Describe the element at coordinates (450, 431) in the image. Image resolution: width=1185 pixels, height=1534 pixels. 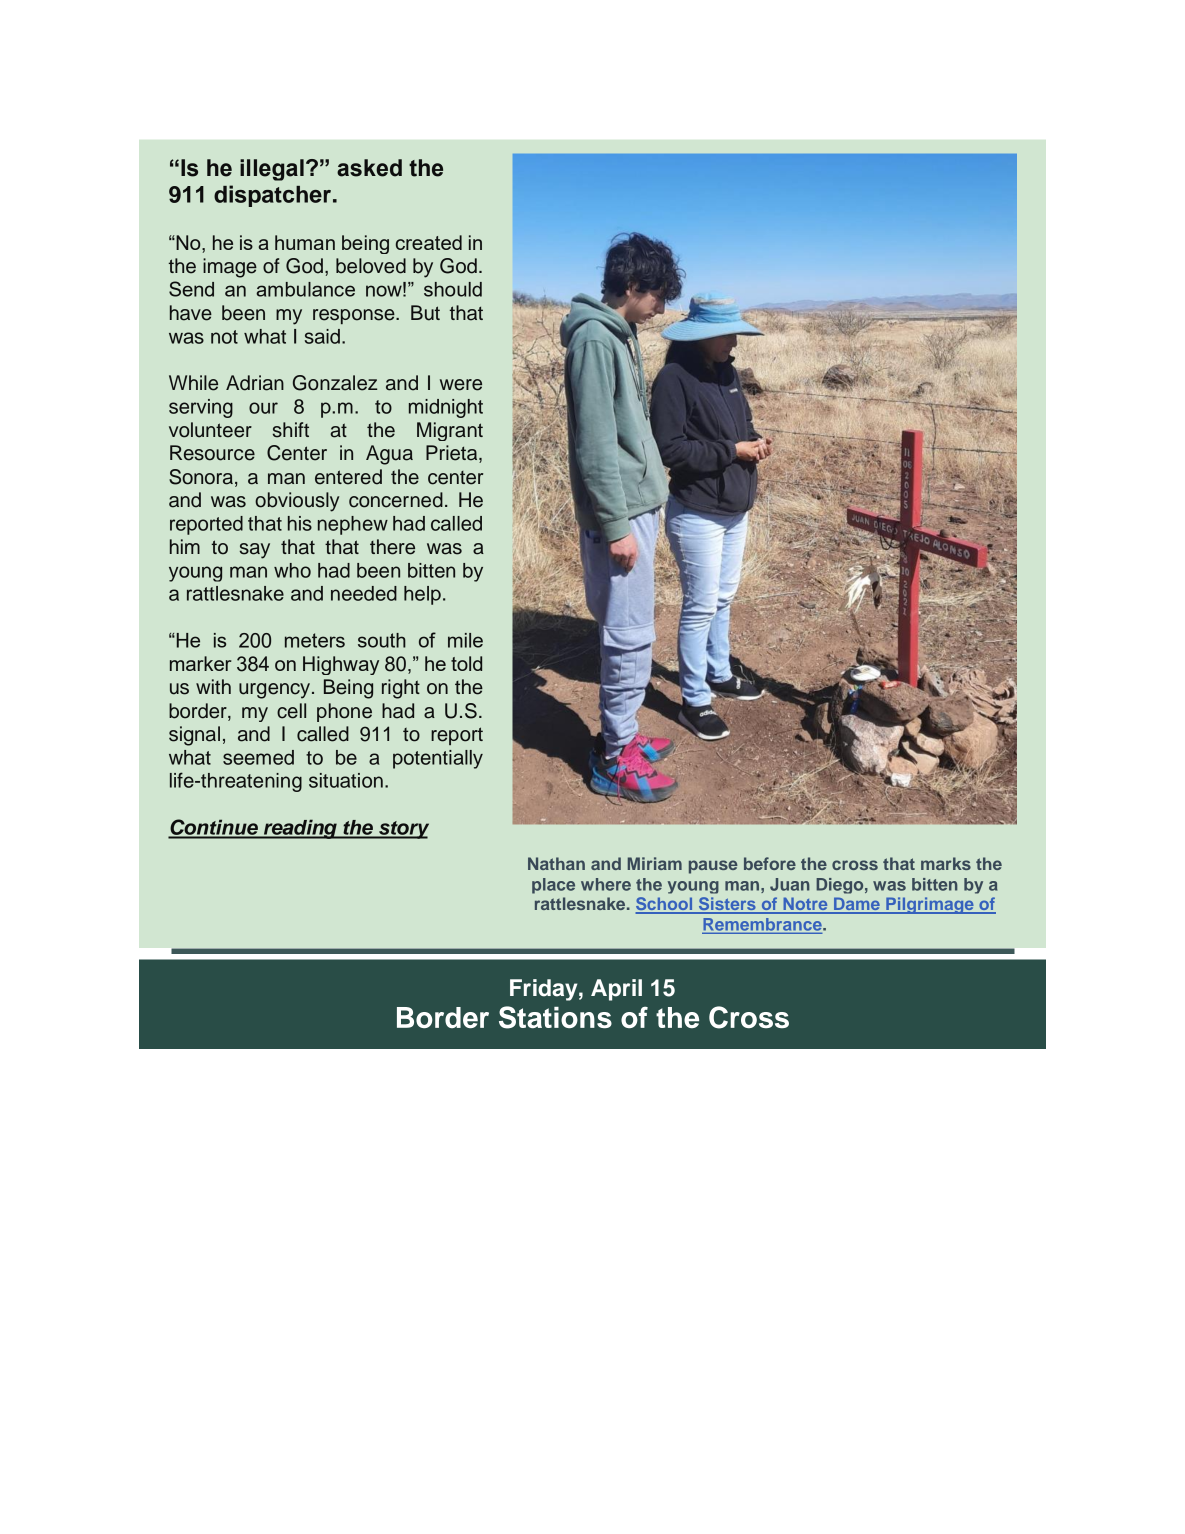
I see `Migrant` at that location.
